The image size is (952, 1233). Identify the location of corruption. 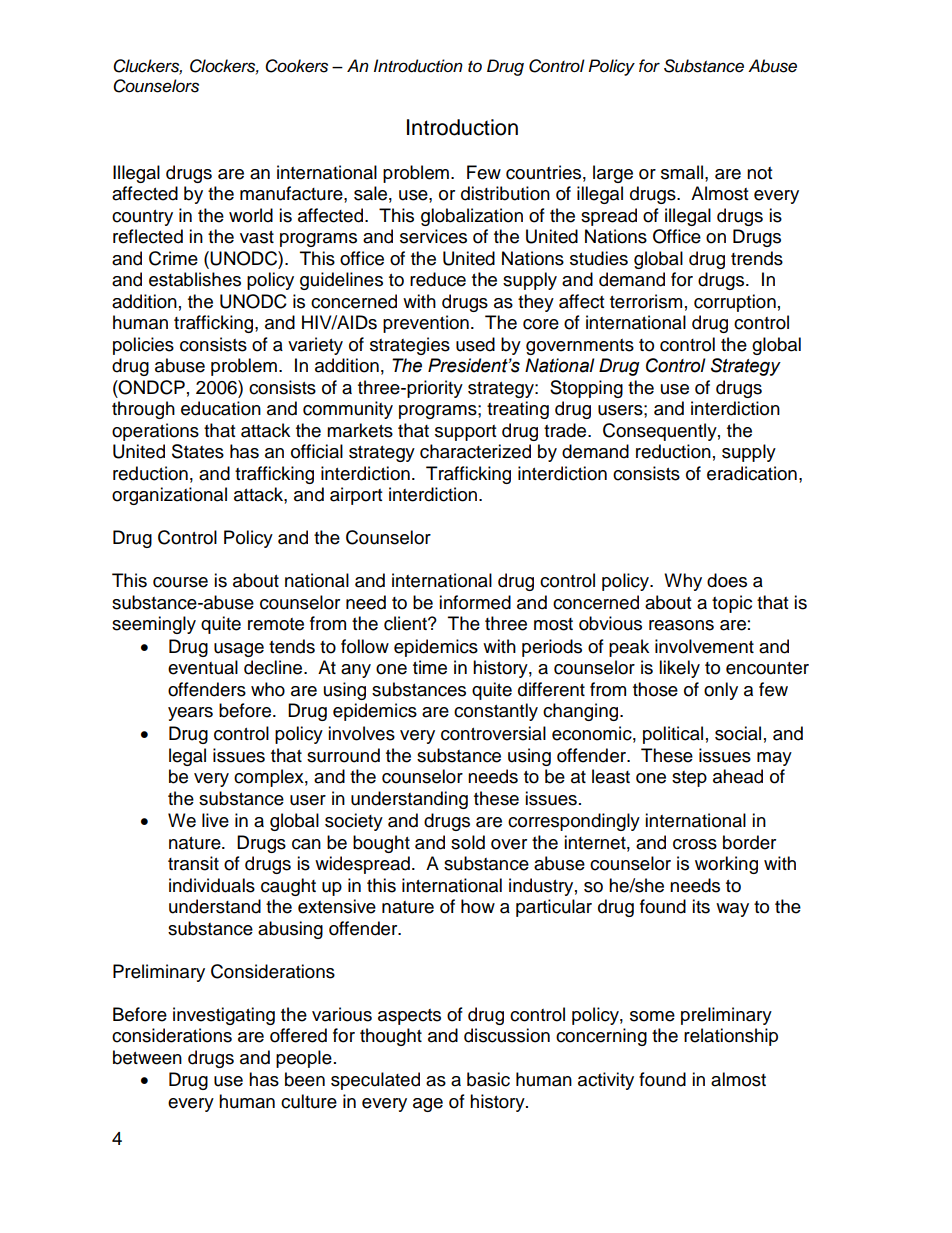
(735, 303).
